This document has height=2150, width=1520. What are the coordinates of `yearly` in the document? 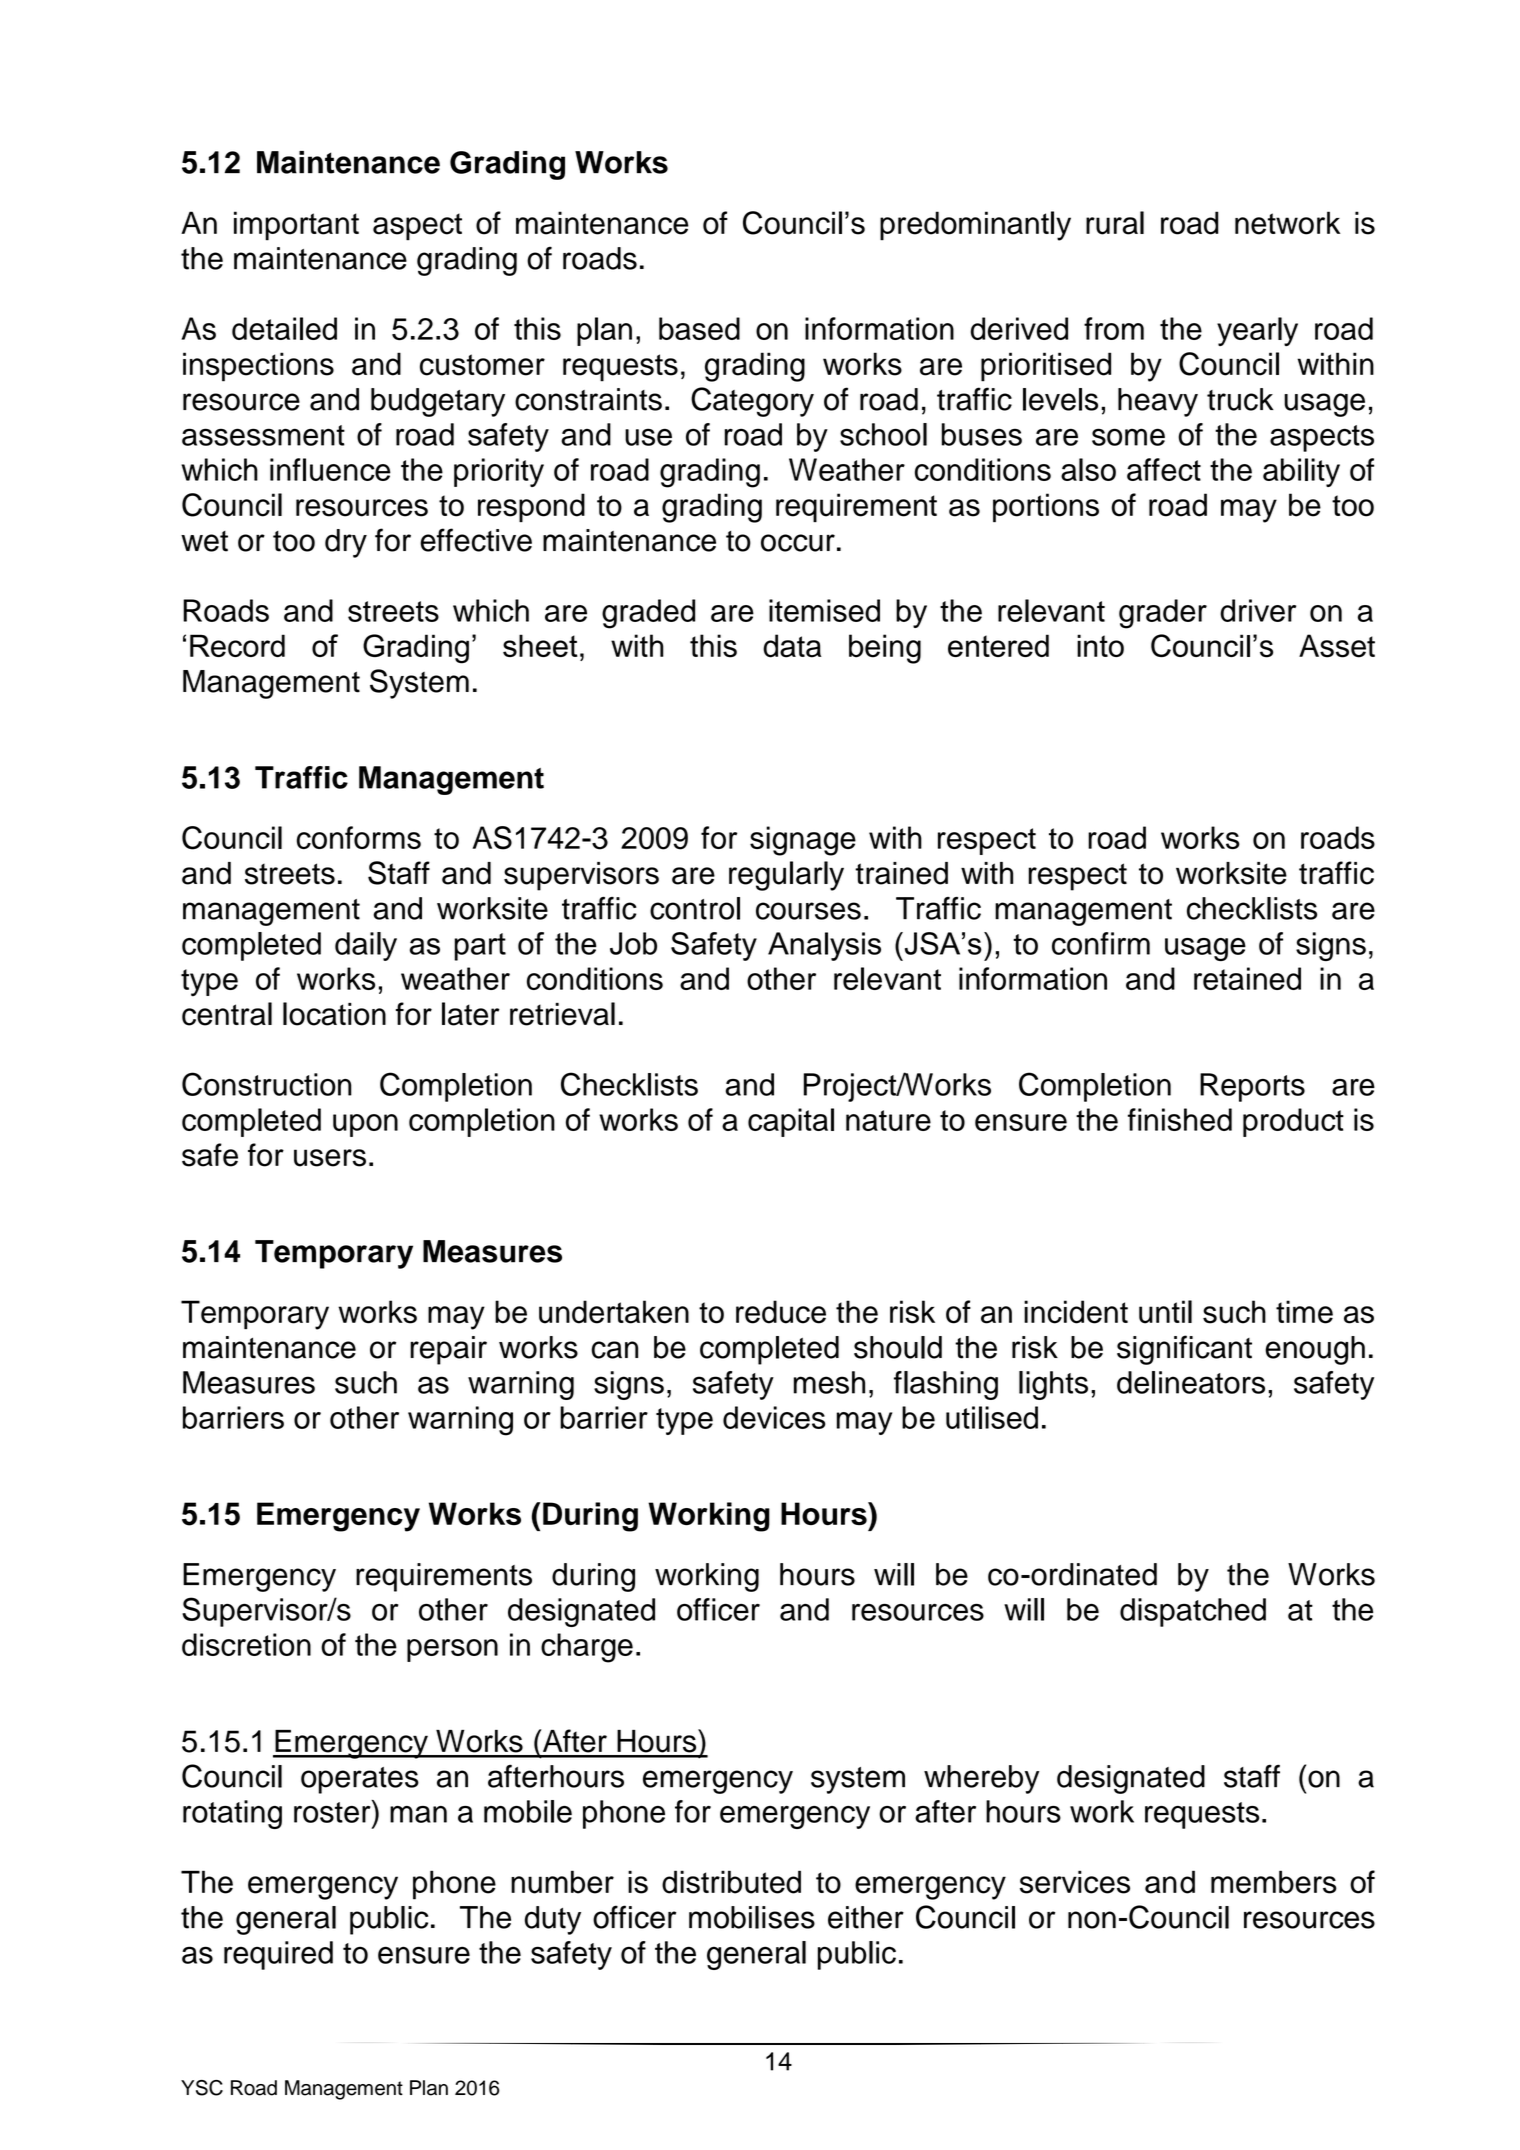 It's located at (1257, 331).
